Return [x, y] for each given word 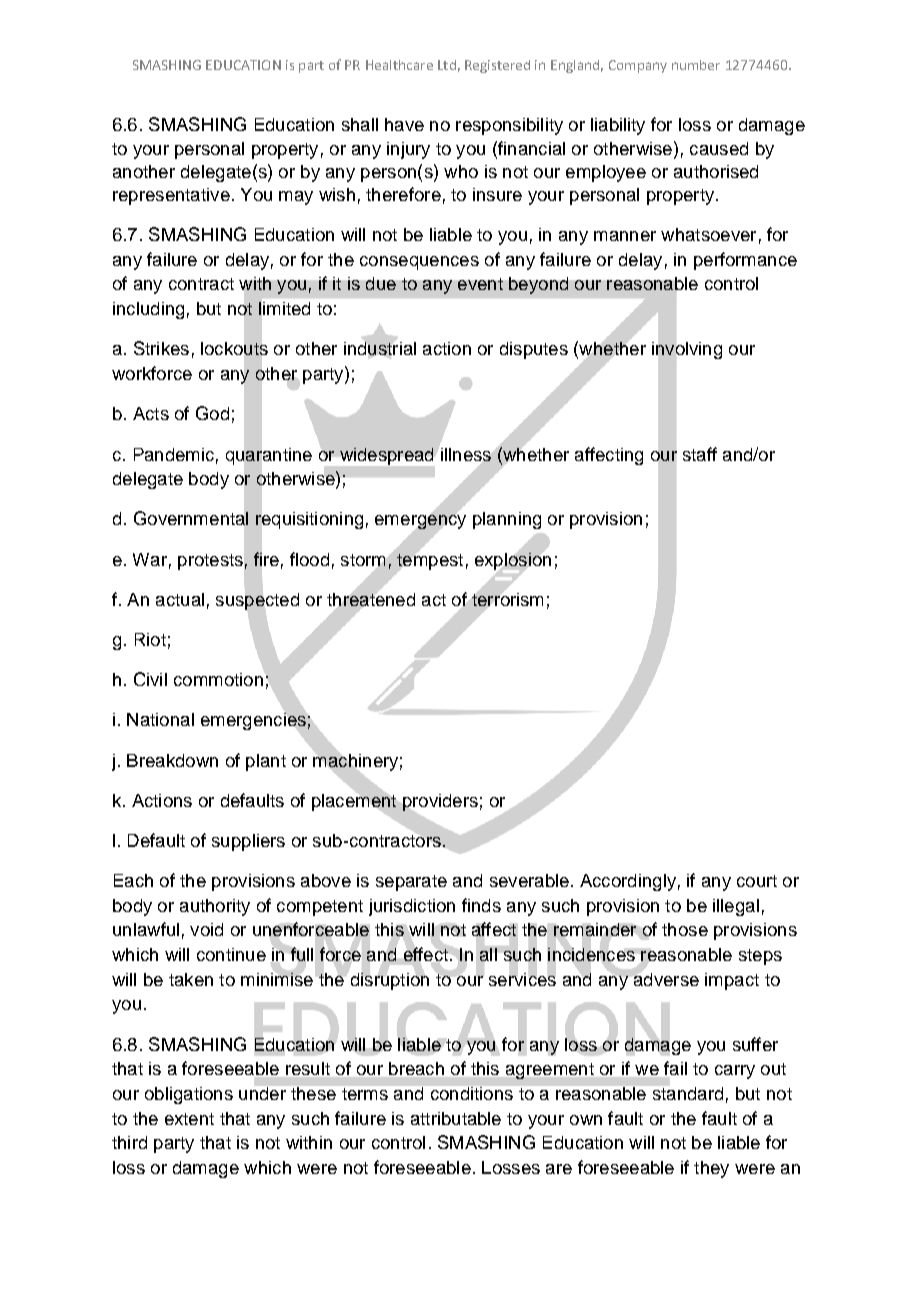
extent [189, 1119]
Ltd [447, 65]
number [696, 65]
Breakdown [172, 760]
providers [440, 802]
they [711, 1169]
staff [700, 454]
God [212, 413]
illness [466, 454]
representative [171, 196]
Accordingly [628, 882]
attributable [456, 1118]
